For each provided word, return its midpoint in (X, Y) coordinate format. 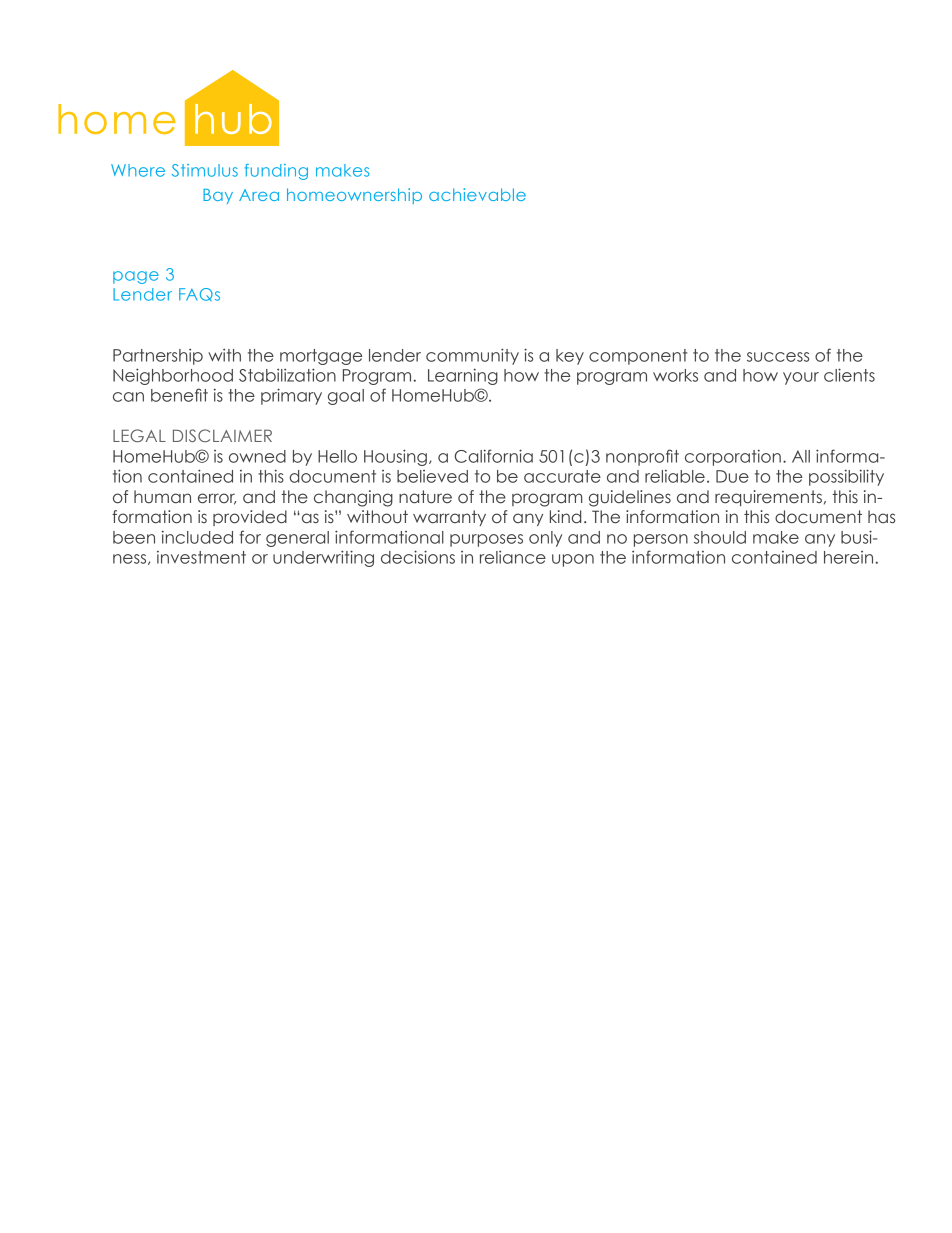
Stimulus (205, 170)
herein (848, 557)
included (197, 537)
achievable (477, 194)
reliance (513, 557)
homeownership (354, 196)
